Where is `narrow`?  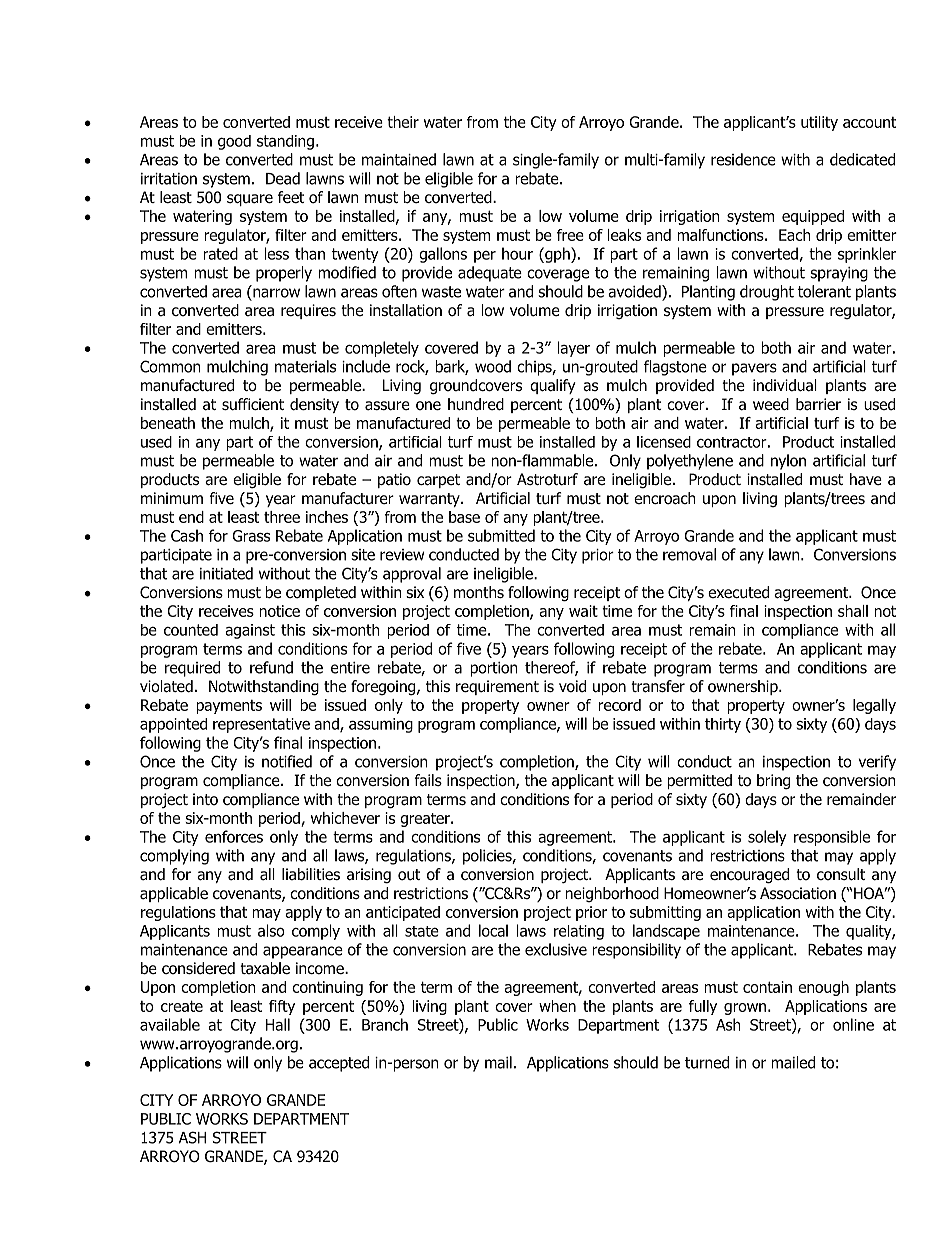 narrow is located at coordinates (275, 294).
